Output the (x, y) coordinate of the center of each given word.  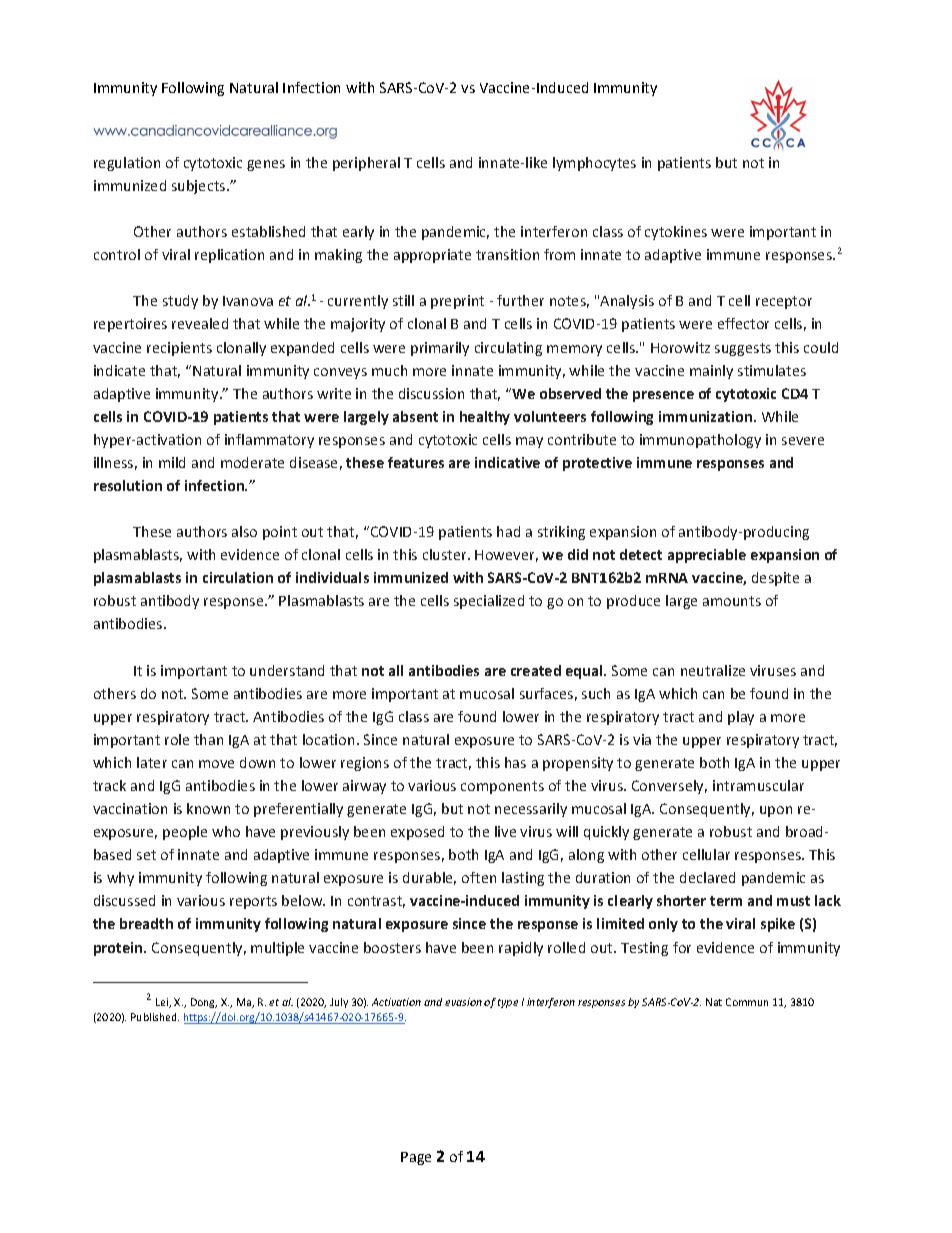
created (536, 670)
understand (287, 670)
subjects (200, 187)
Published (155, 1017)
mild (172, 462)
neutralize (713, 670)
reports (253, 902)
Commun (747, 1002)
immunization (707, 416)
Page (416, 1158)
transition (507, 254)
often (479, 877)
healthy (485, 418)
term (726, 901)
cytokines (676, 233)
